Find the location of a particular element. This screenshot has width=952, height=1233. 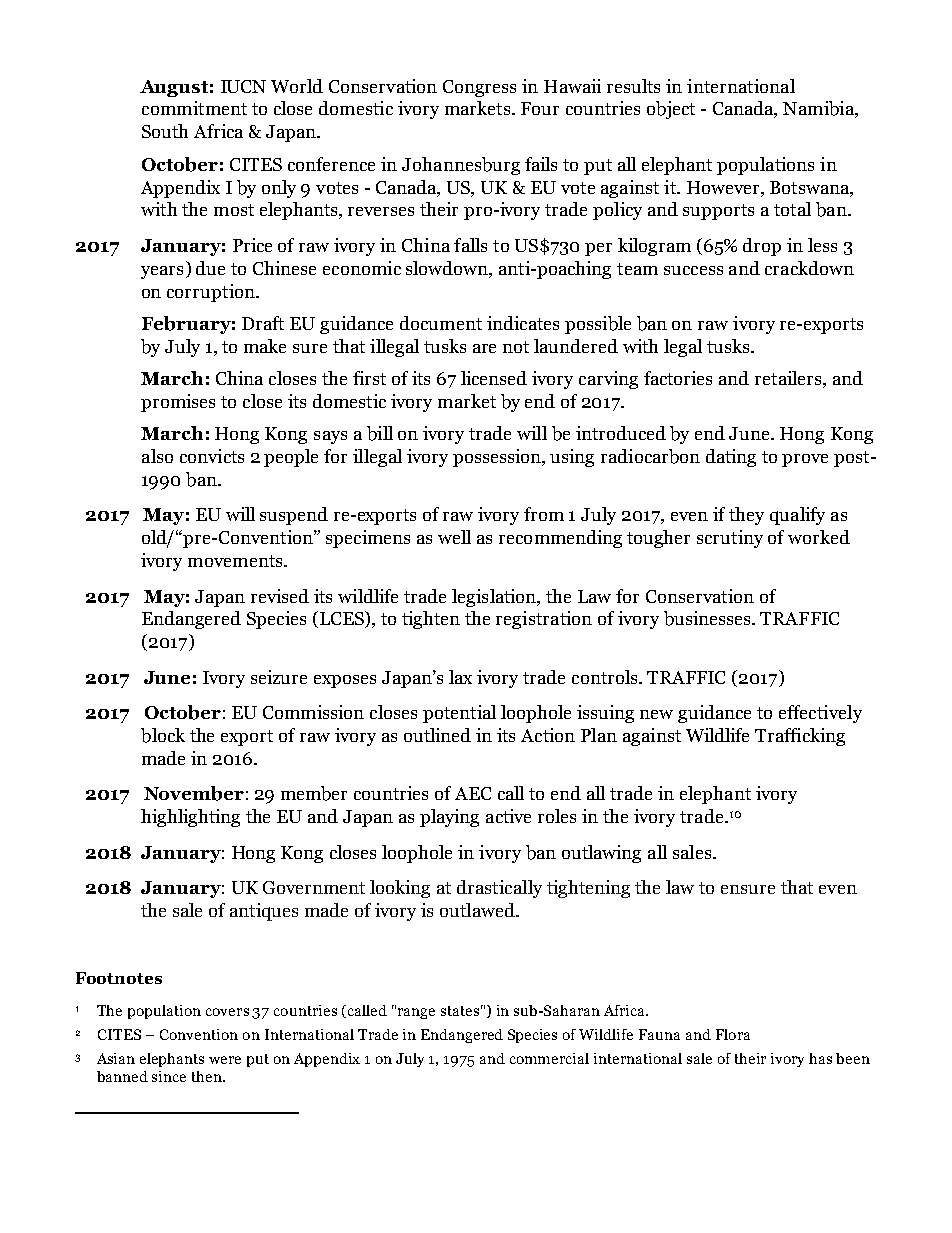

commitment is located at coordinates (194, 108).
